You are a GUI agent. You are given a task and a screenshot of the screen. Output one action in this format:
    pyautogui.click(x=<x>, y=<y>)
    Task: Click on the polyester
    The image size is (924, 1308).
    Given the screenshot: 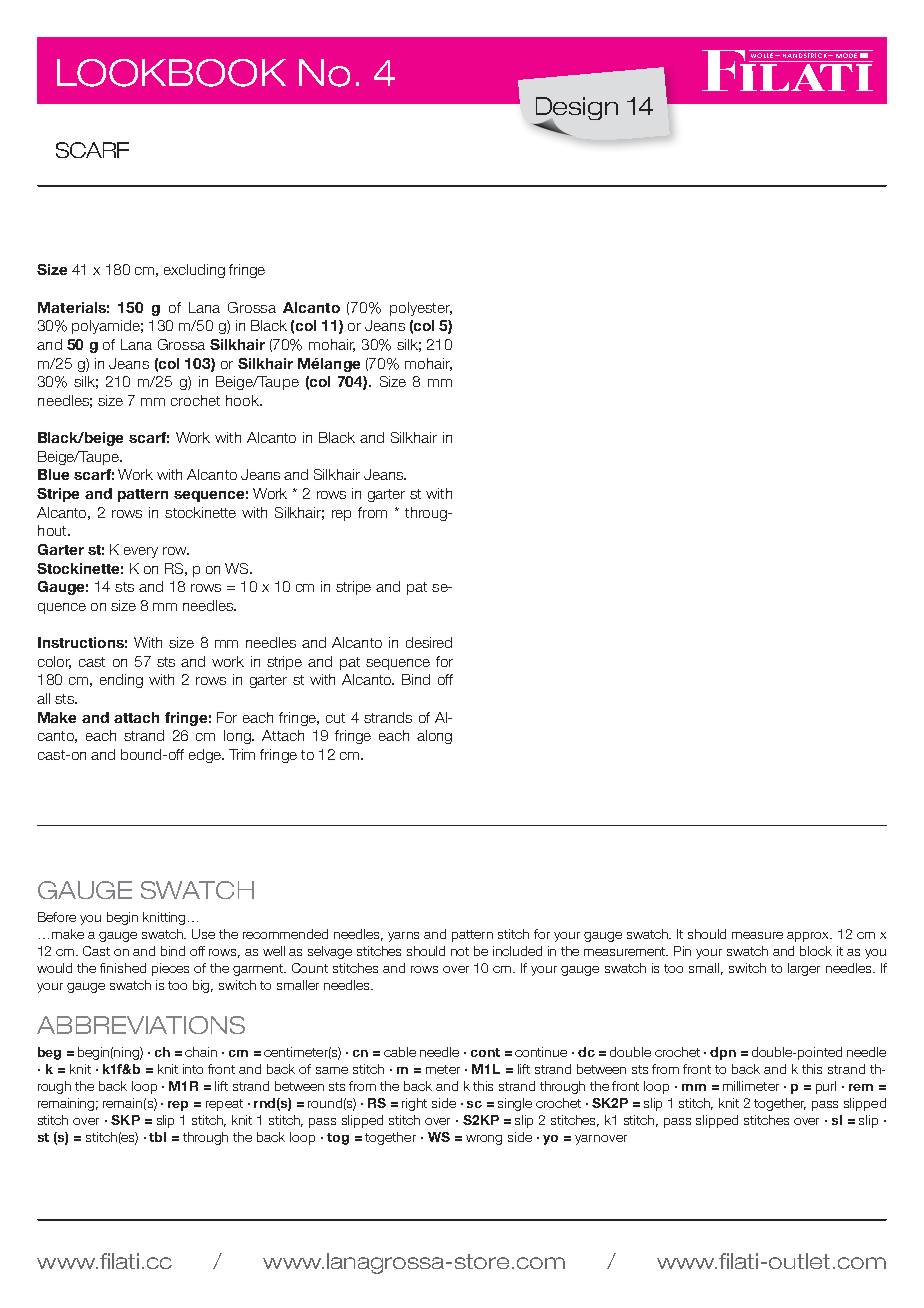 What is the action you would take?
    pyautogui.click(x=421, y=309)
